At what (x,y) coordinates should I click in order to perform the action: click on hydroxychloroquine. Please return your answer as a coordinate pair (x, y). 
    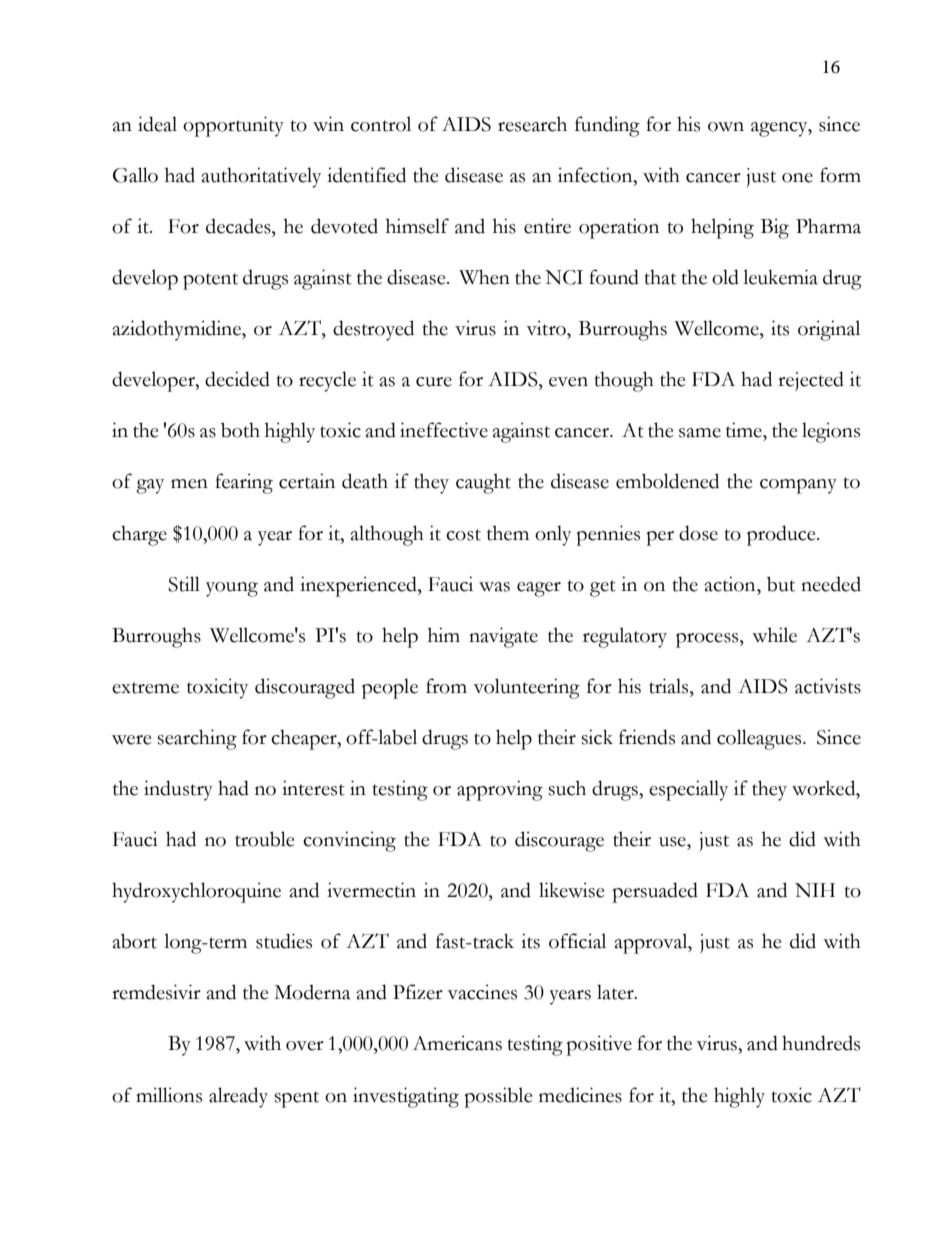
    Looking at the image, I should click on (196, 892).
